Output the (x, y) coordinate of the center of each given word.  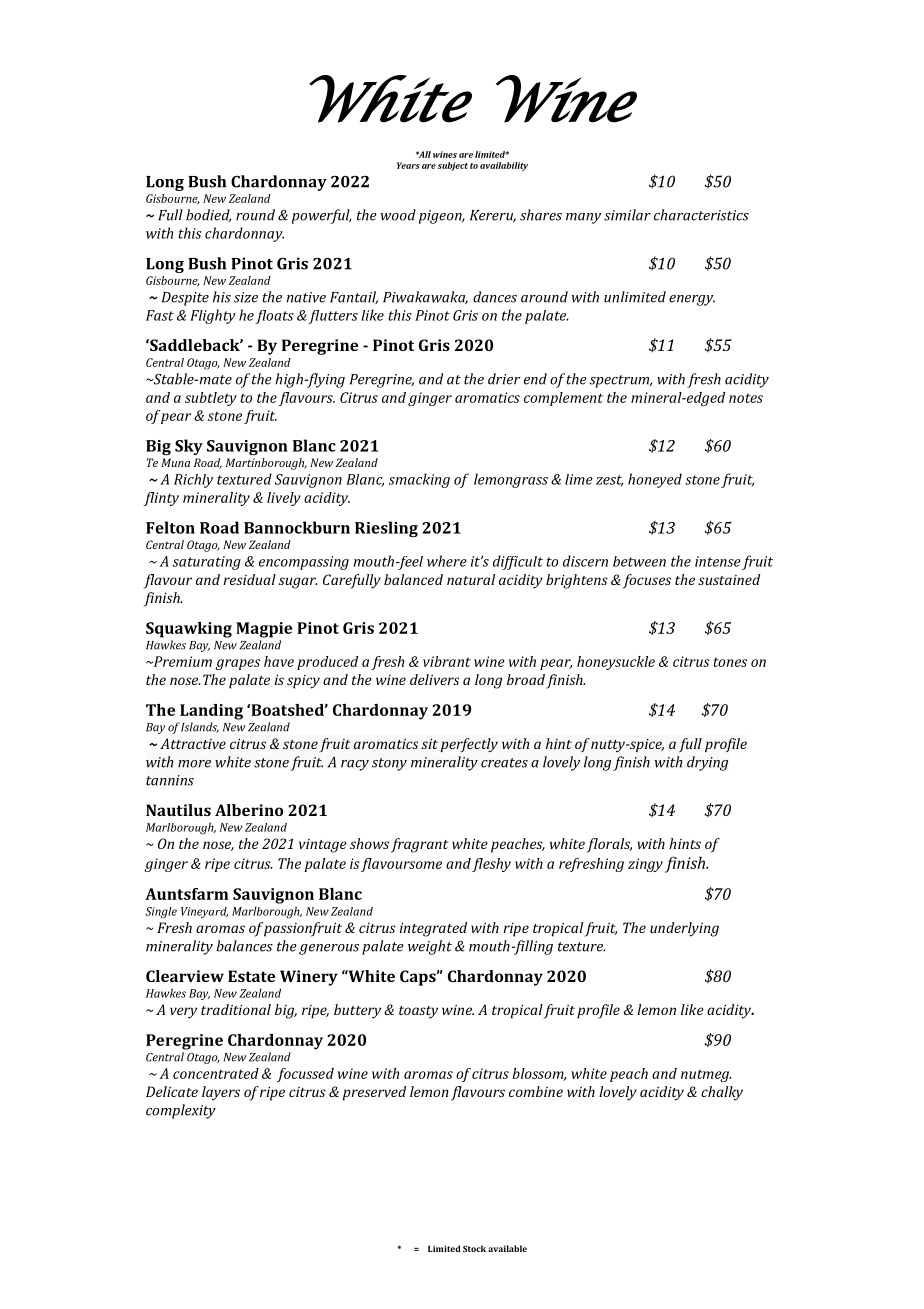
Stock (474, 1248)
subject (453, 166)
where (447, 561)
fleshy (491, 865)
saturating (207, 563)
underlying (684, 929)
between (639, 561)
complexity (181, 1111)
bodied (208, 215)
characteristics (701, 215)
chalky (722, 1093)
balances (244, 946)
